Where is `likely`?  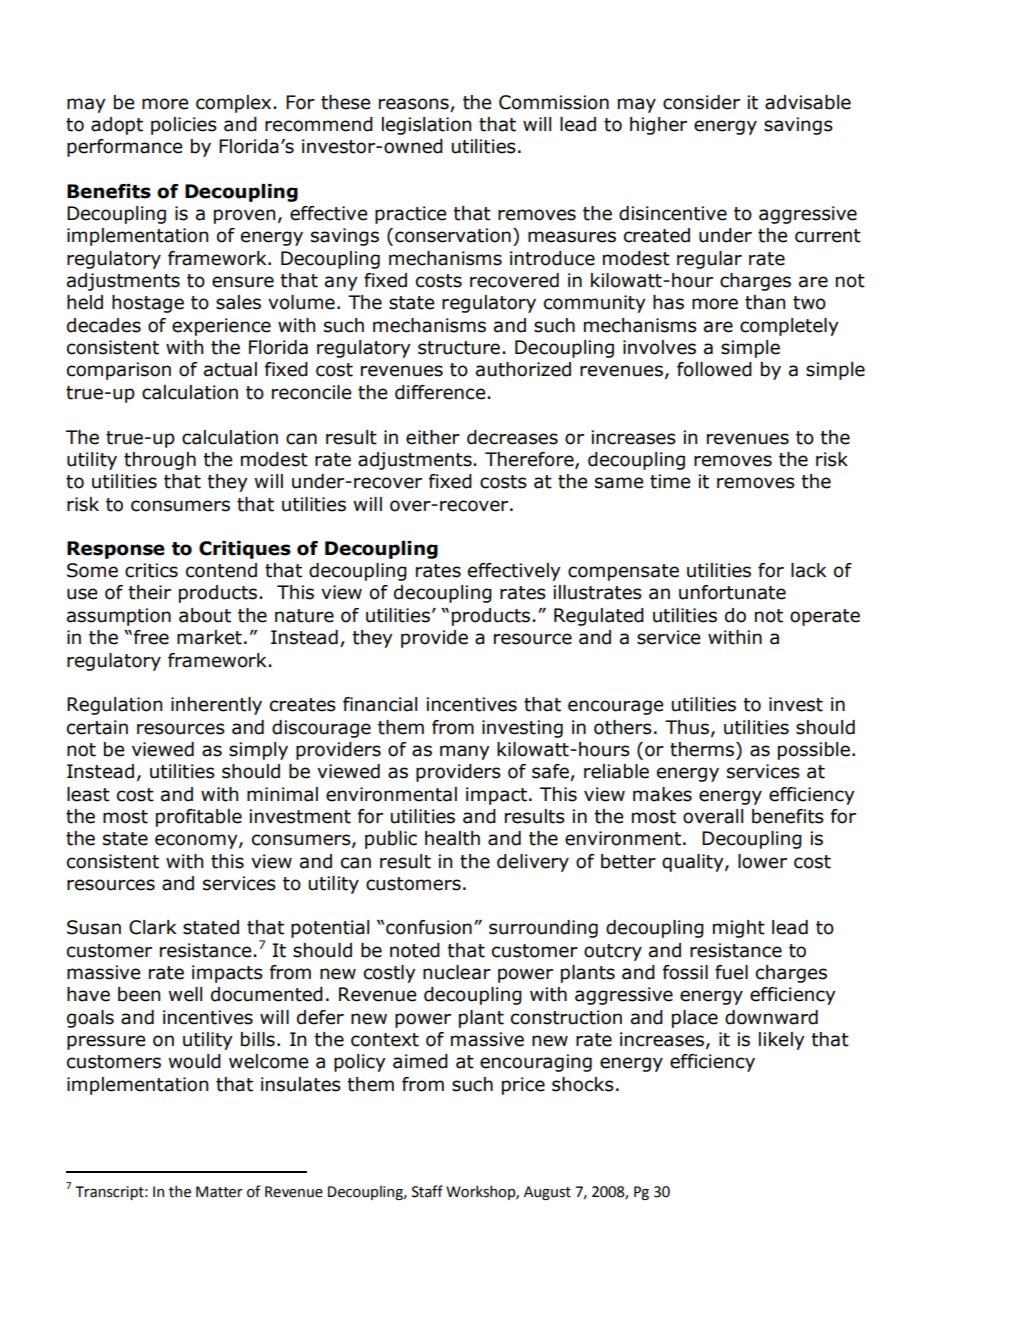 likely is located at coordinates (782, 1041).
